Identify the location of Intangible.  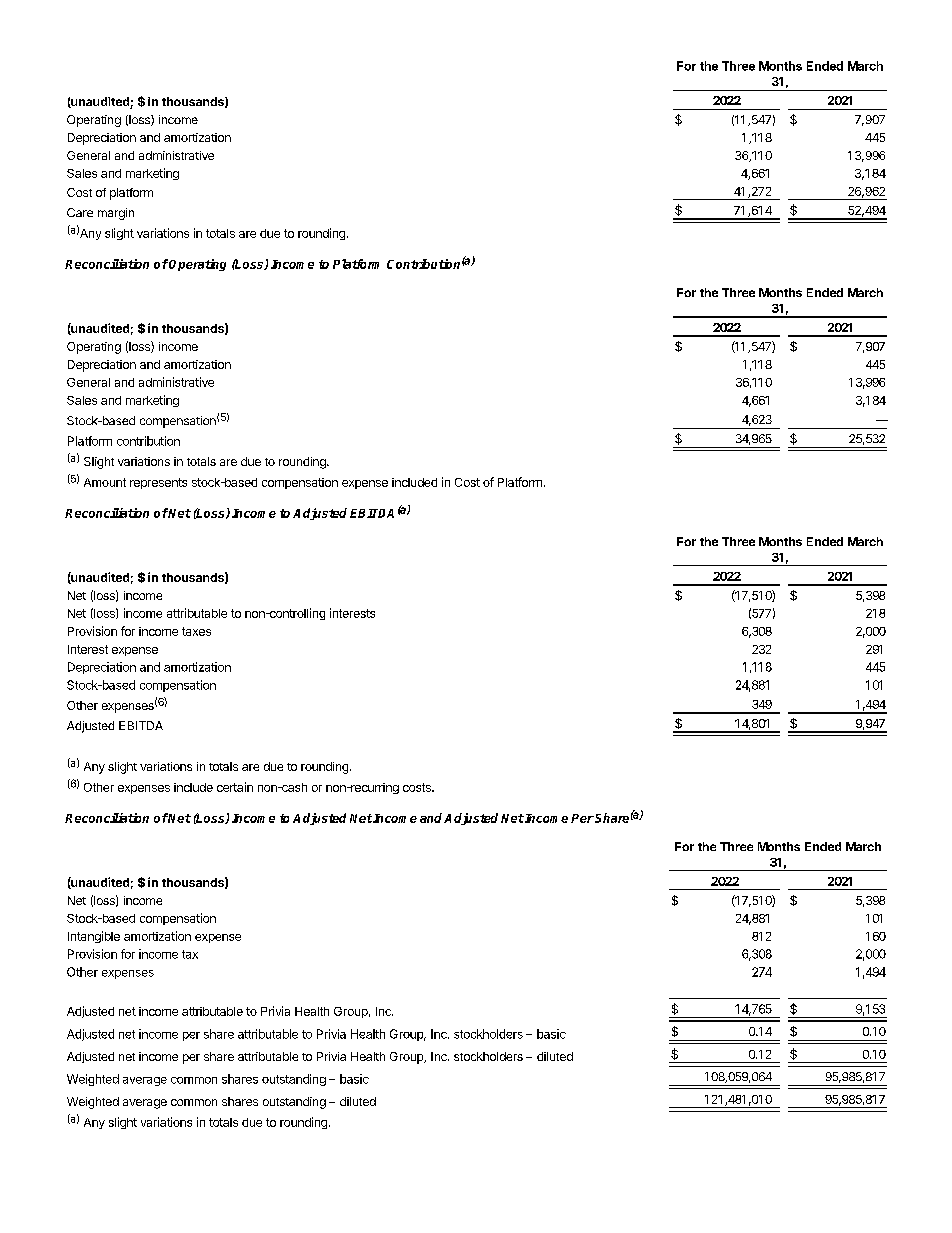
(94, 937).
